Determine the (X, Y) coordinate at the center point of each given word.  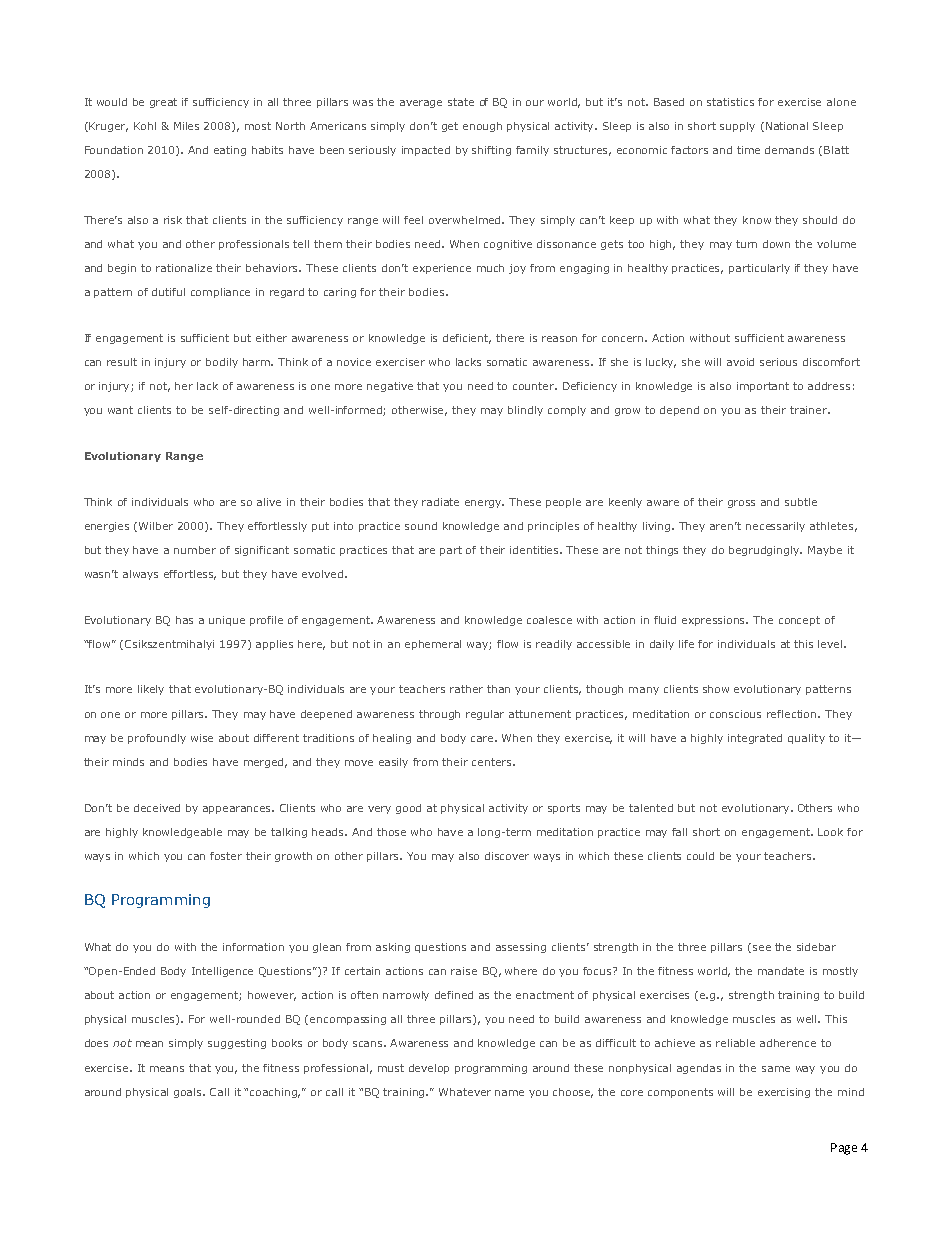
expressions (715, 621)
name (509, 1093)
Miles (186, 126)
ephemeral (433, 645)
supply (737, 127)
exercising (784, 1093)
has (184, 620)
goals (189, 1093)
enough (482, 127)
